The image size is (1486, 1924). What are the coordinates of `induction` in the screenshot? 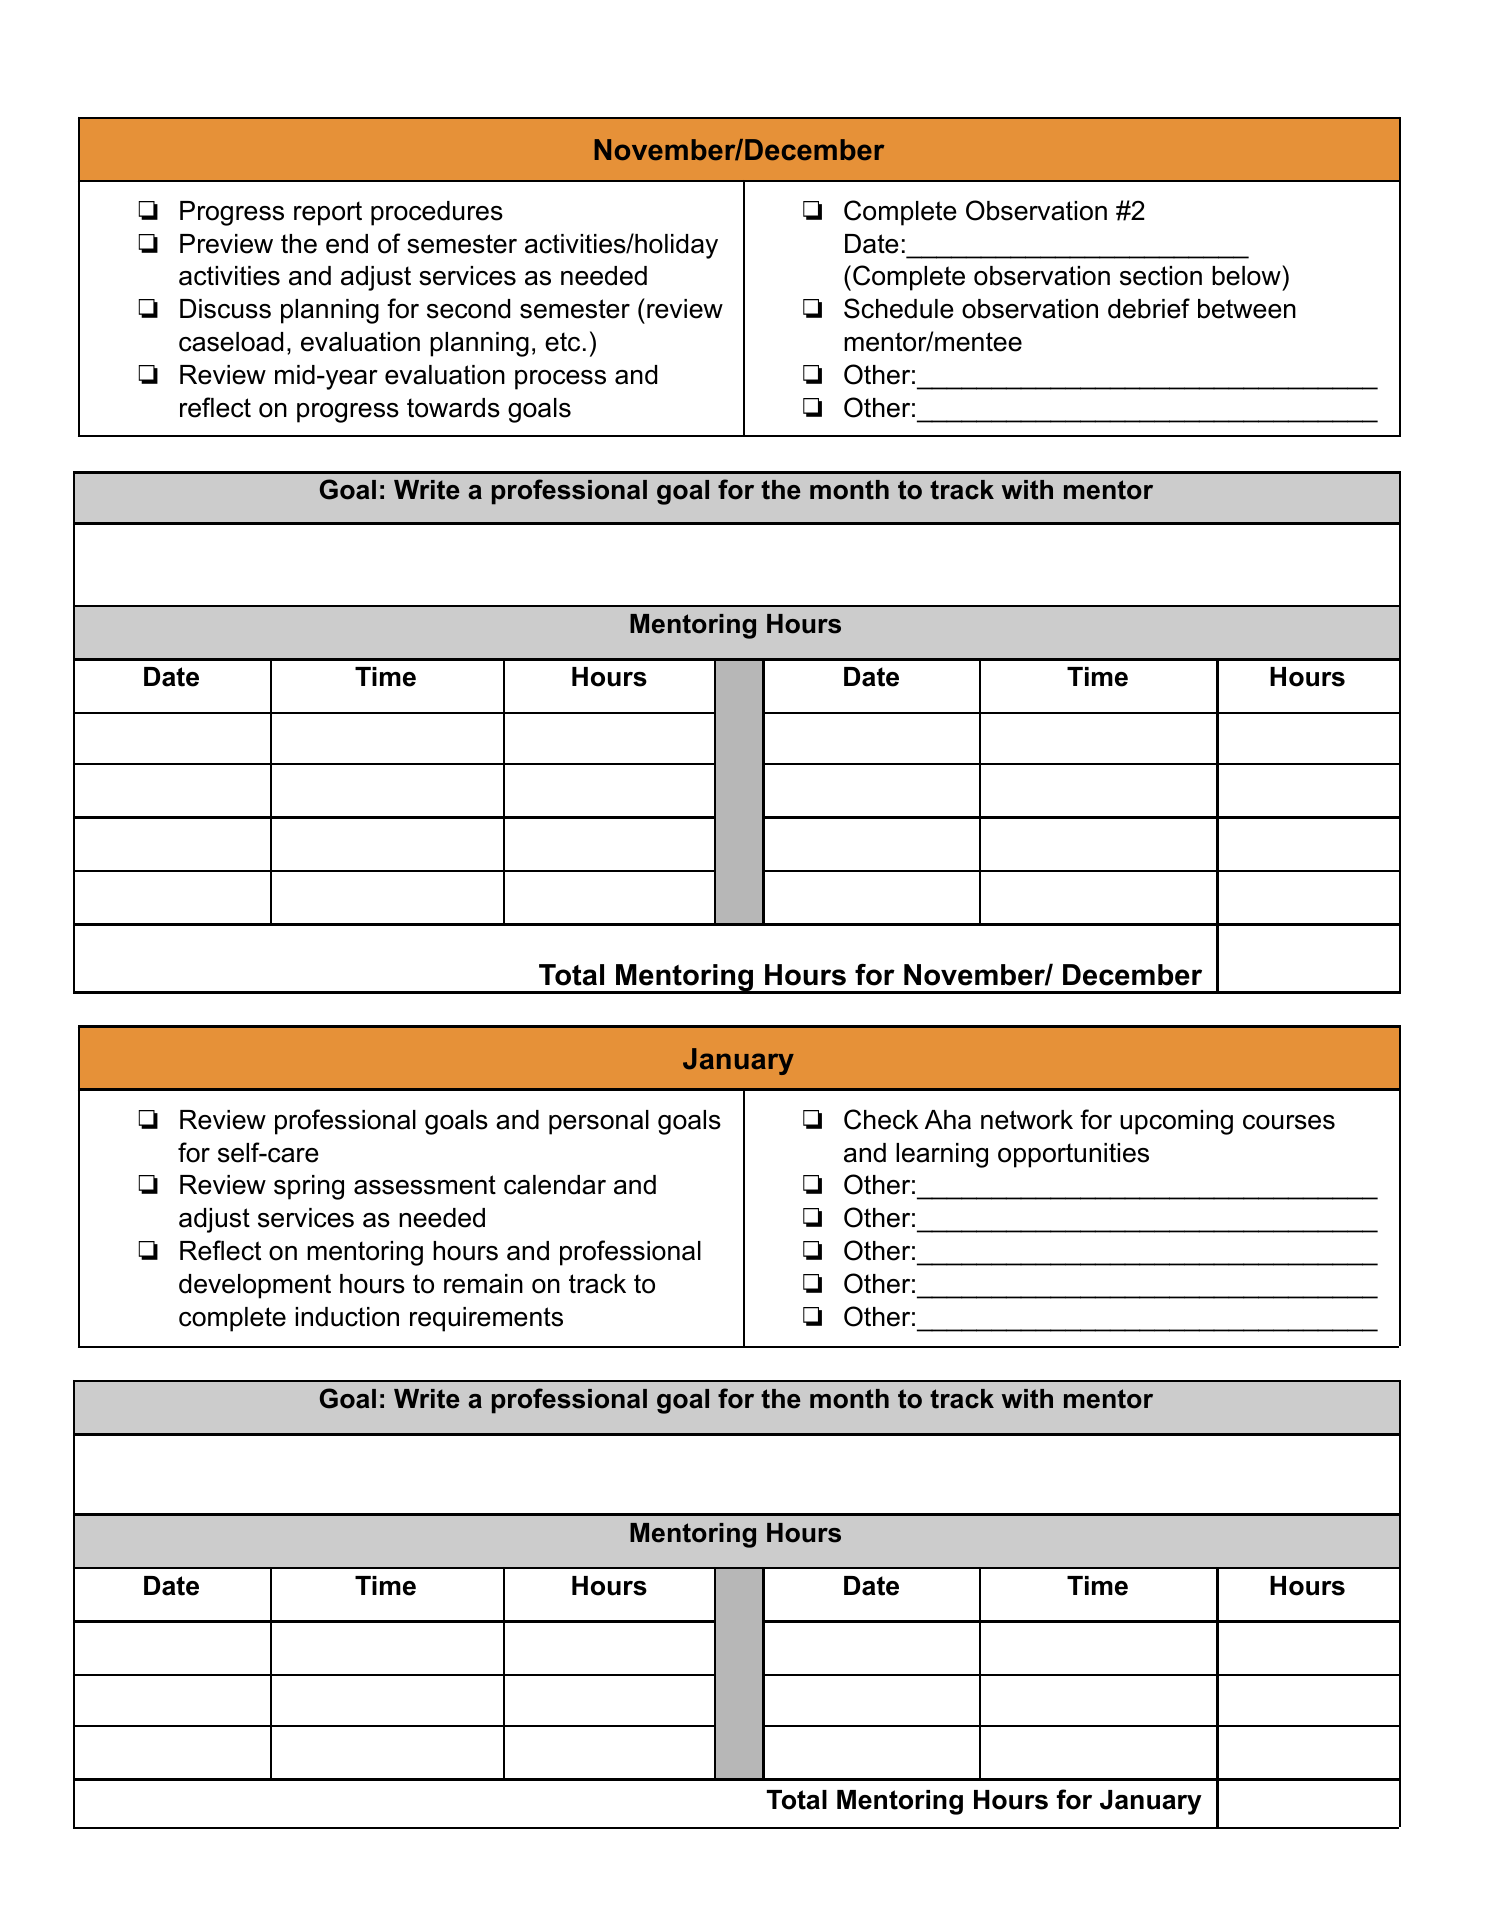 It's located at (347, 1317).
